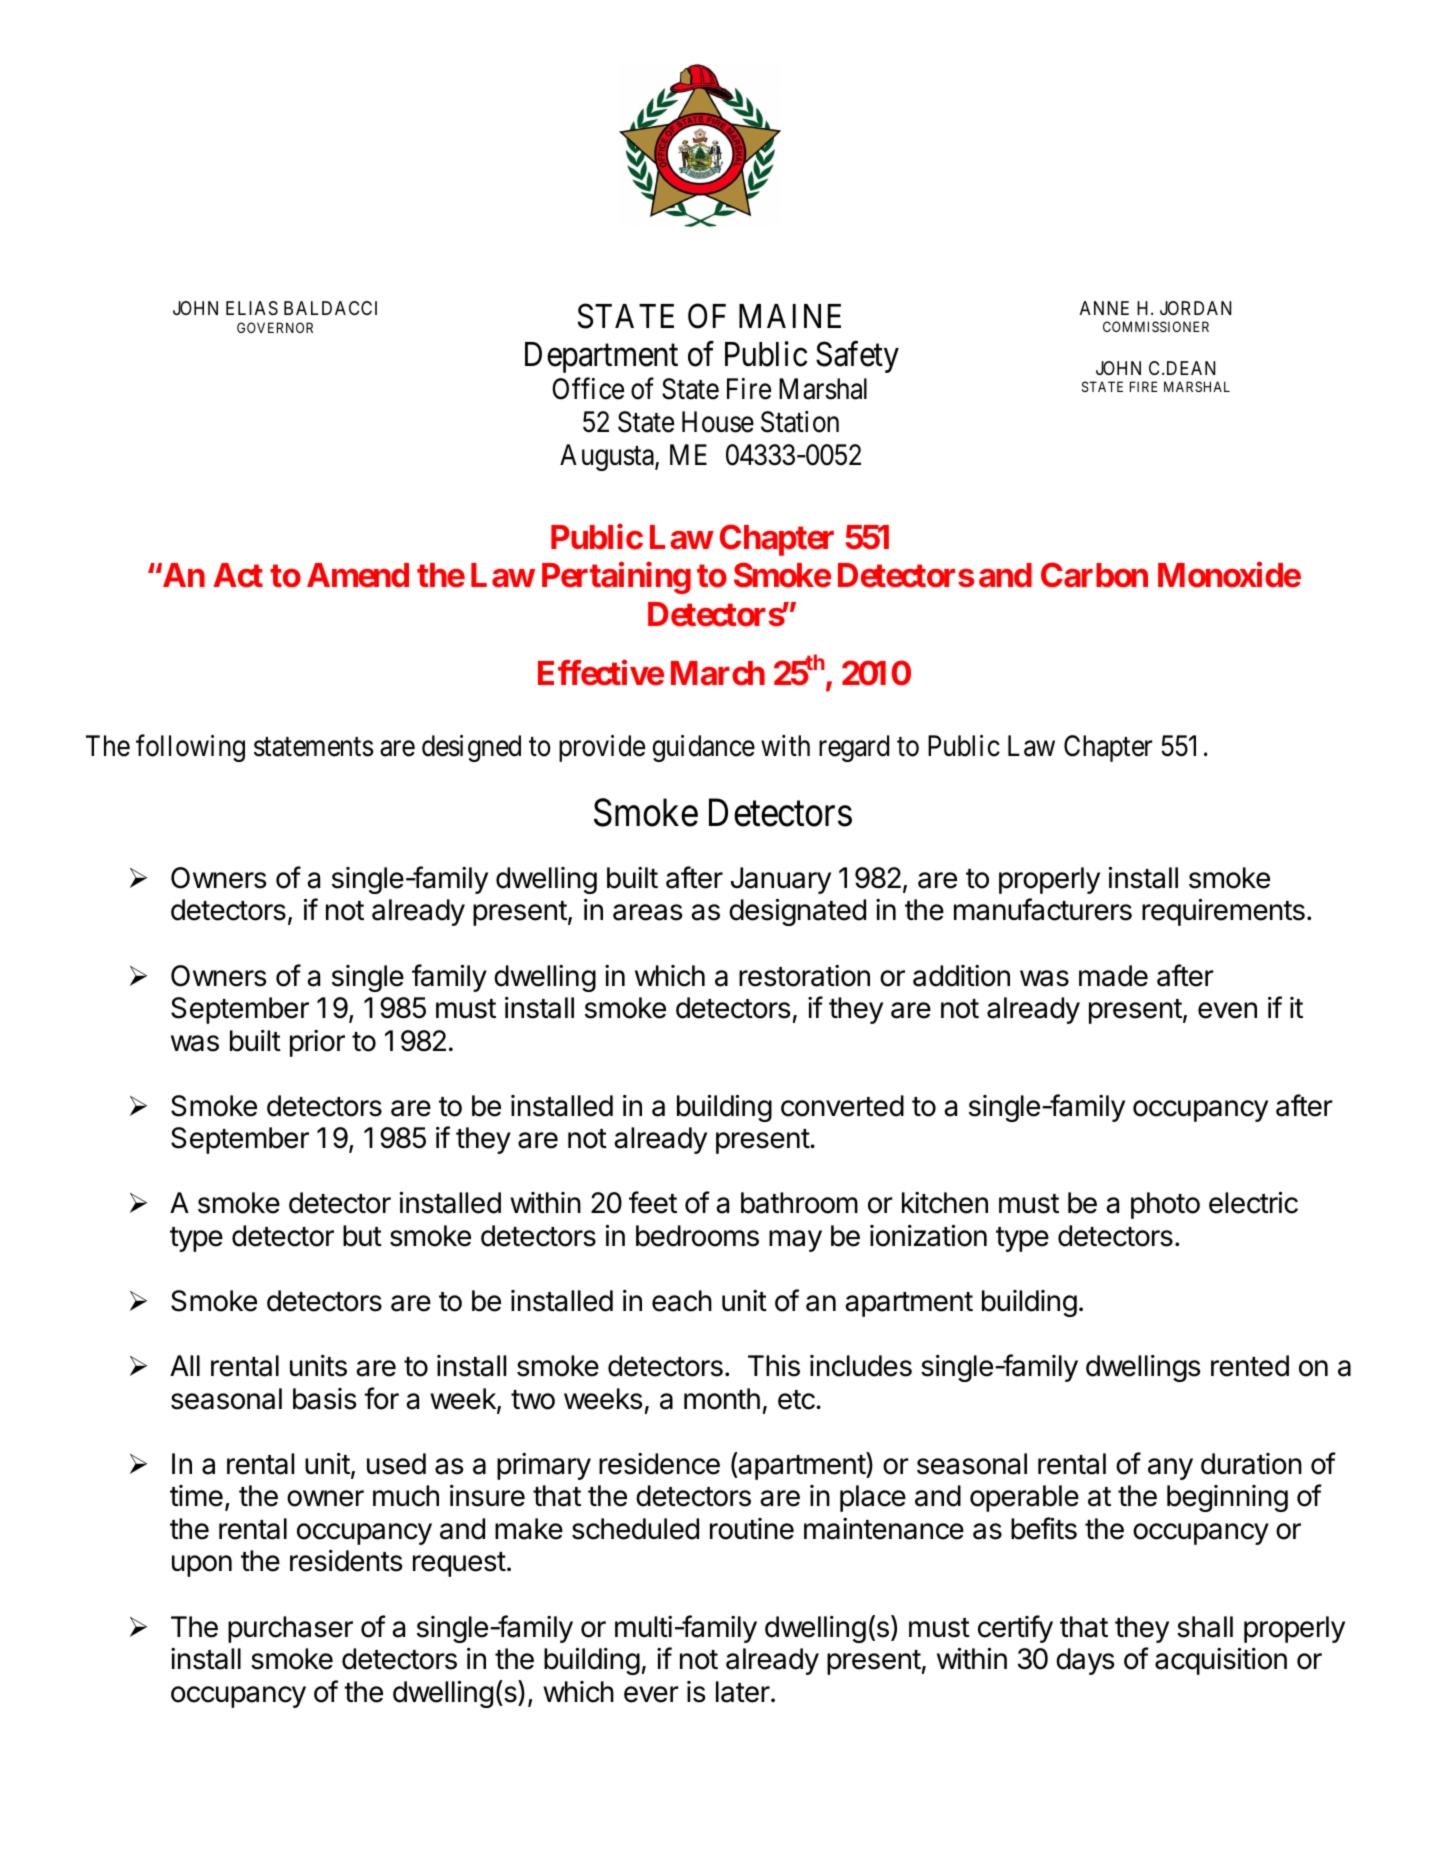  I want to click on COMMISSIONER, so click(1156, 326).
